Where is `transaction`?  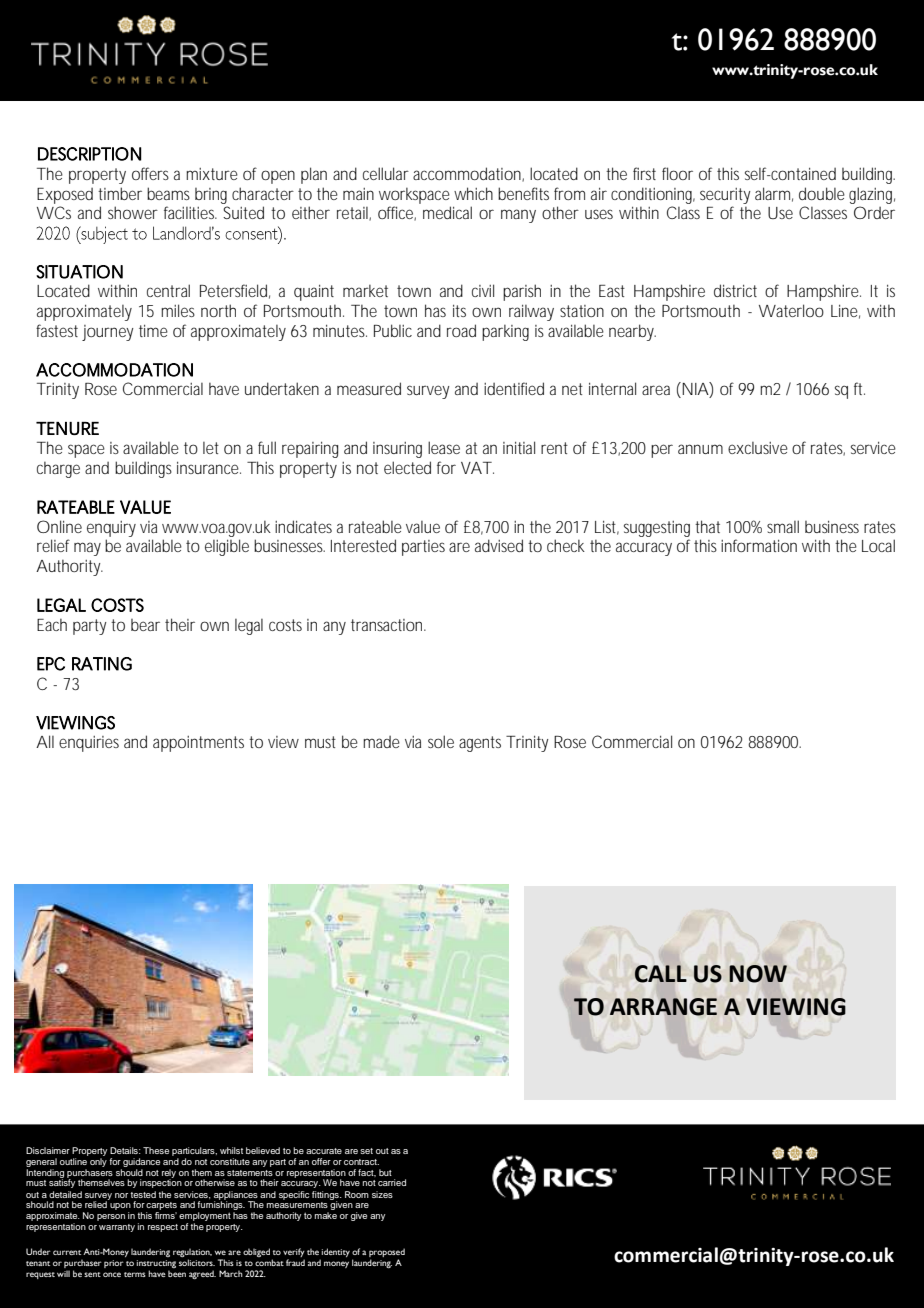
transaction is located at coordinates (388, 625).
